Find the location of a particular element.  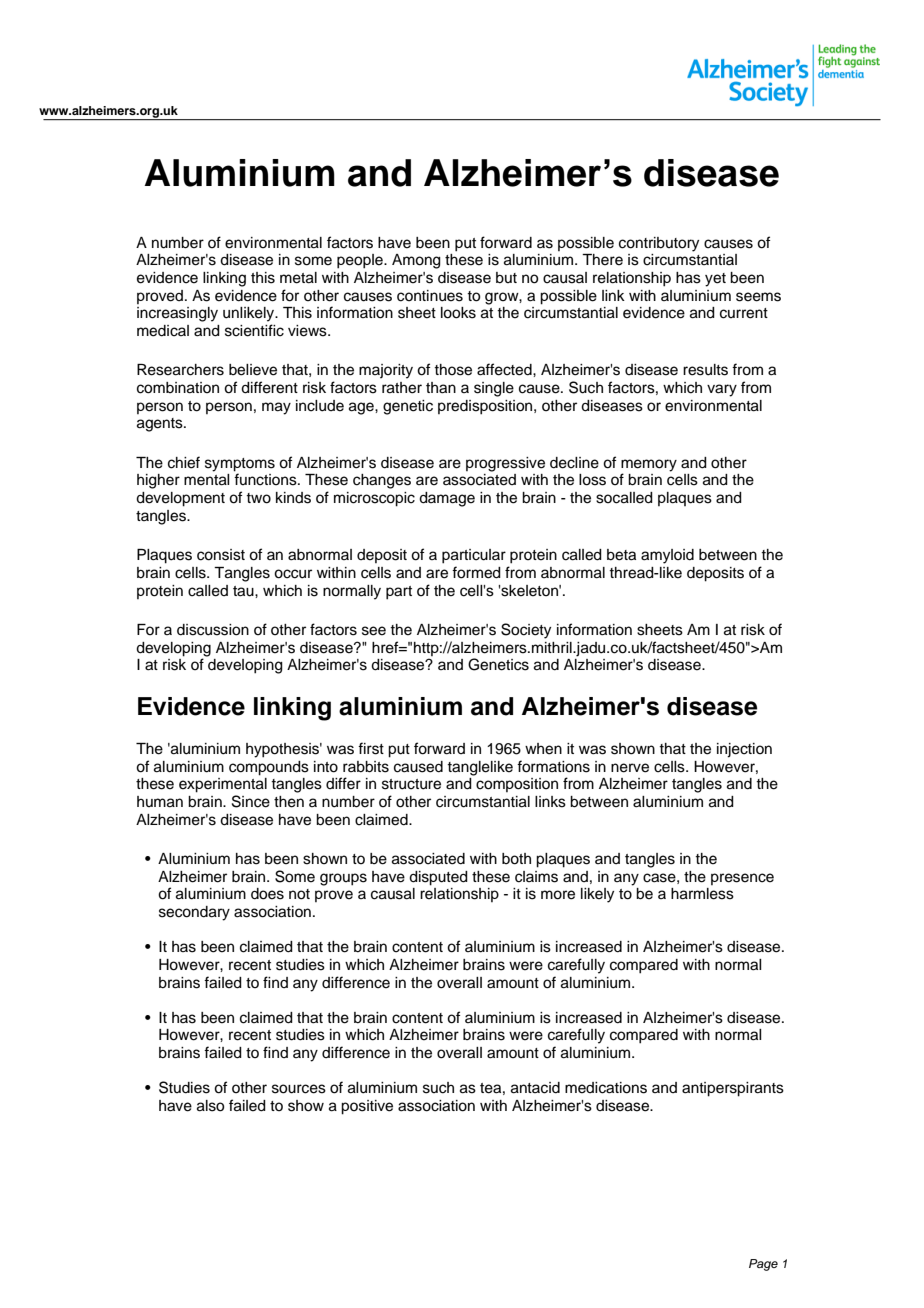

secondary is located at coordinates (194, 913).
